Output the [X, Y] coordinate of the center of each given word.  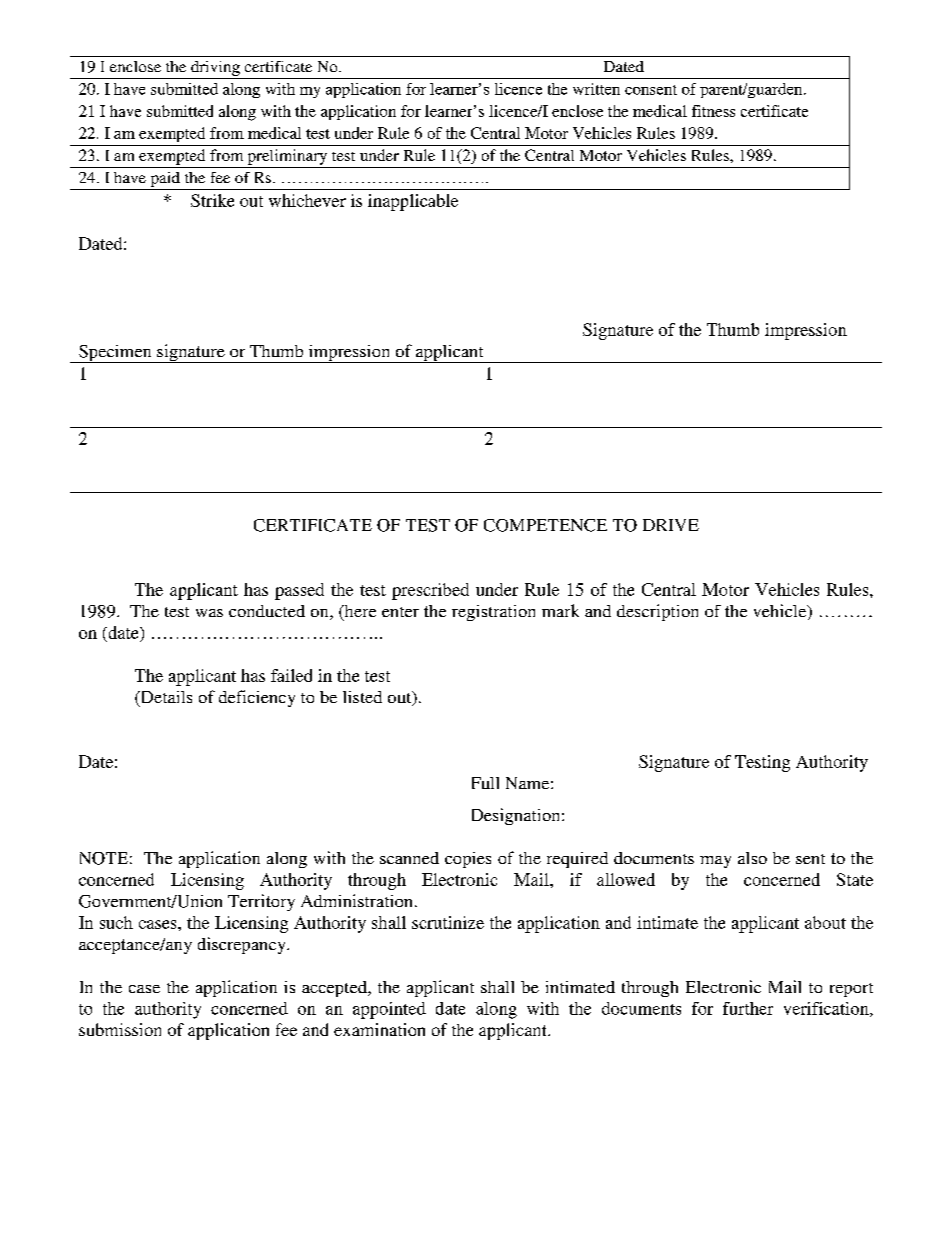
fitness [713, 111]
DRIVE [671, 525]
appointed [389, 1010]
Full [485, 783]
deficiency [257, 698]
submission [120, 1029]
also [752, 858]
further [748, 1008]
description [657, 612]
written [596, 89]
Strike [212, 200]
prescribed [430, 591]
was [209, 613]
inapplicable [413, 202]
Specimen [115, 354]
